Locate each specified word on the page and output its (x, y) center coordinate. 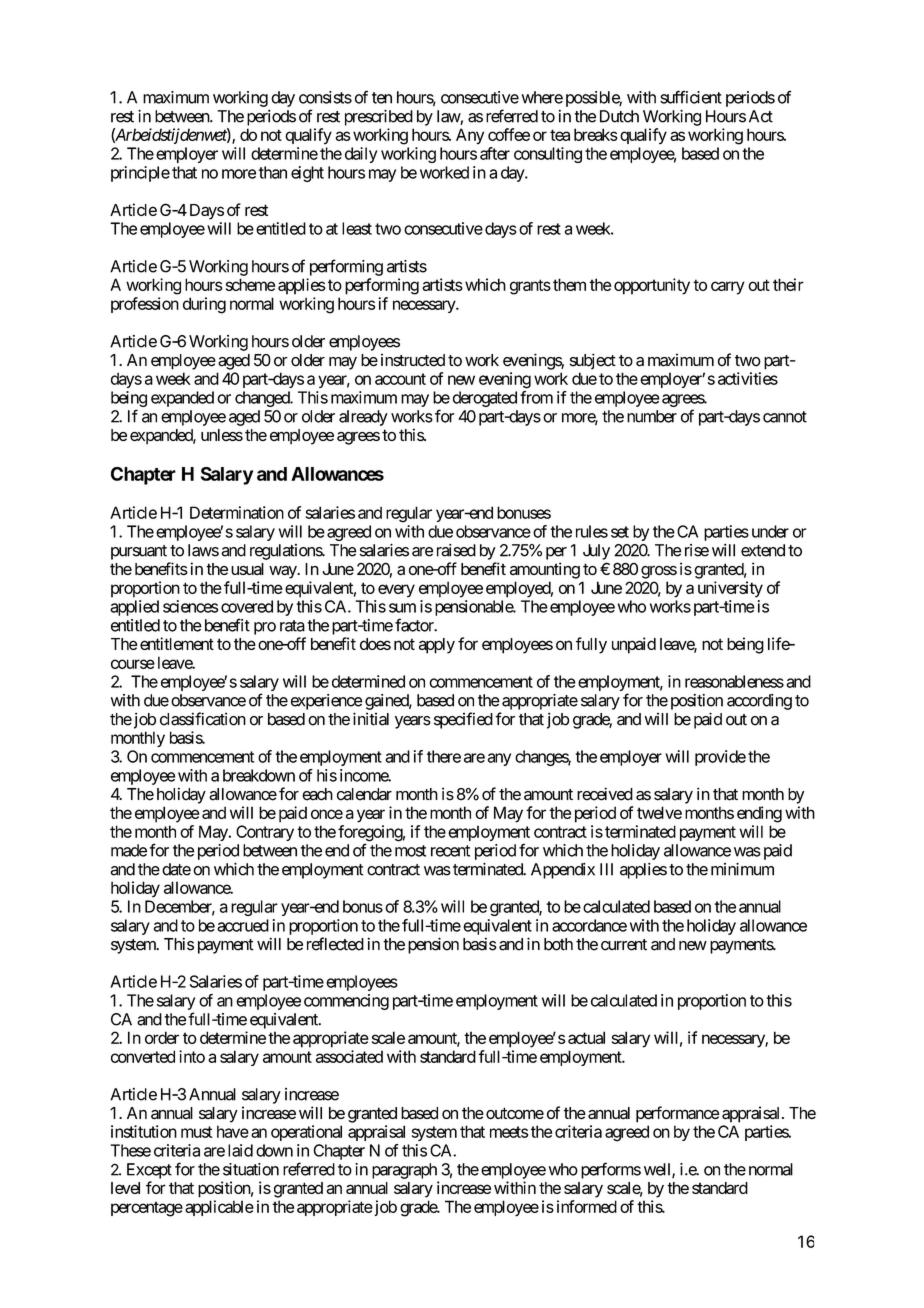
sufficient (691, 97)
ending (759, 814)
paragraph (404, 1171)
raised (456, 550)
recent (450, 851)
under (770, 531)
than (272, 172)
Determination (237, 512)
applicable (219, 1208)
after (495, 153)
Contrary (265, 833)
